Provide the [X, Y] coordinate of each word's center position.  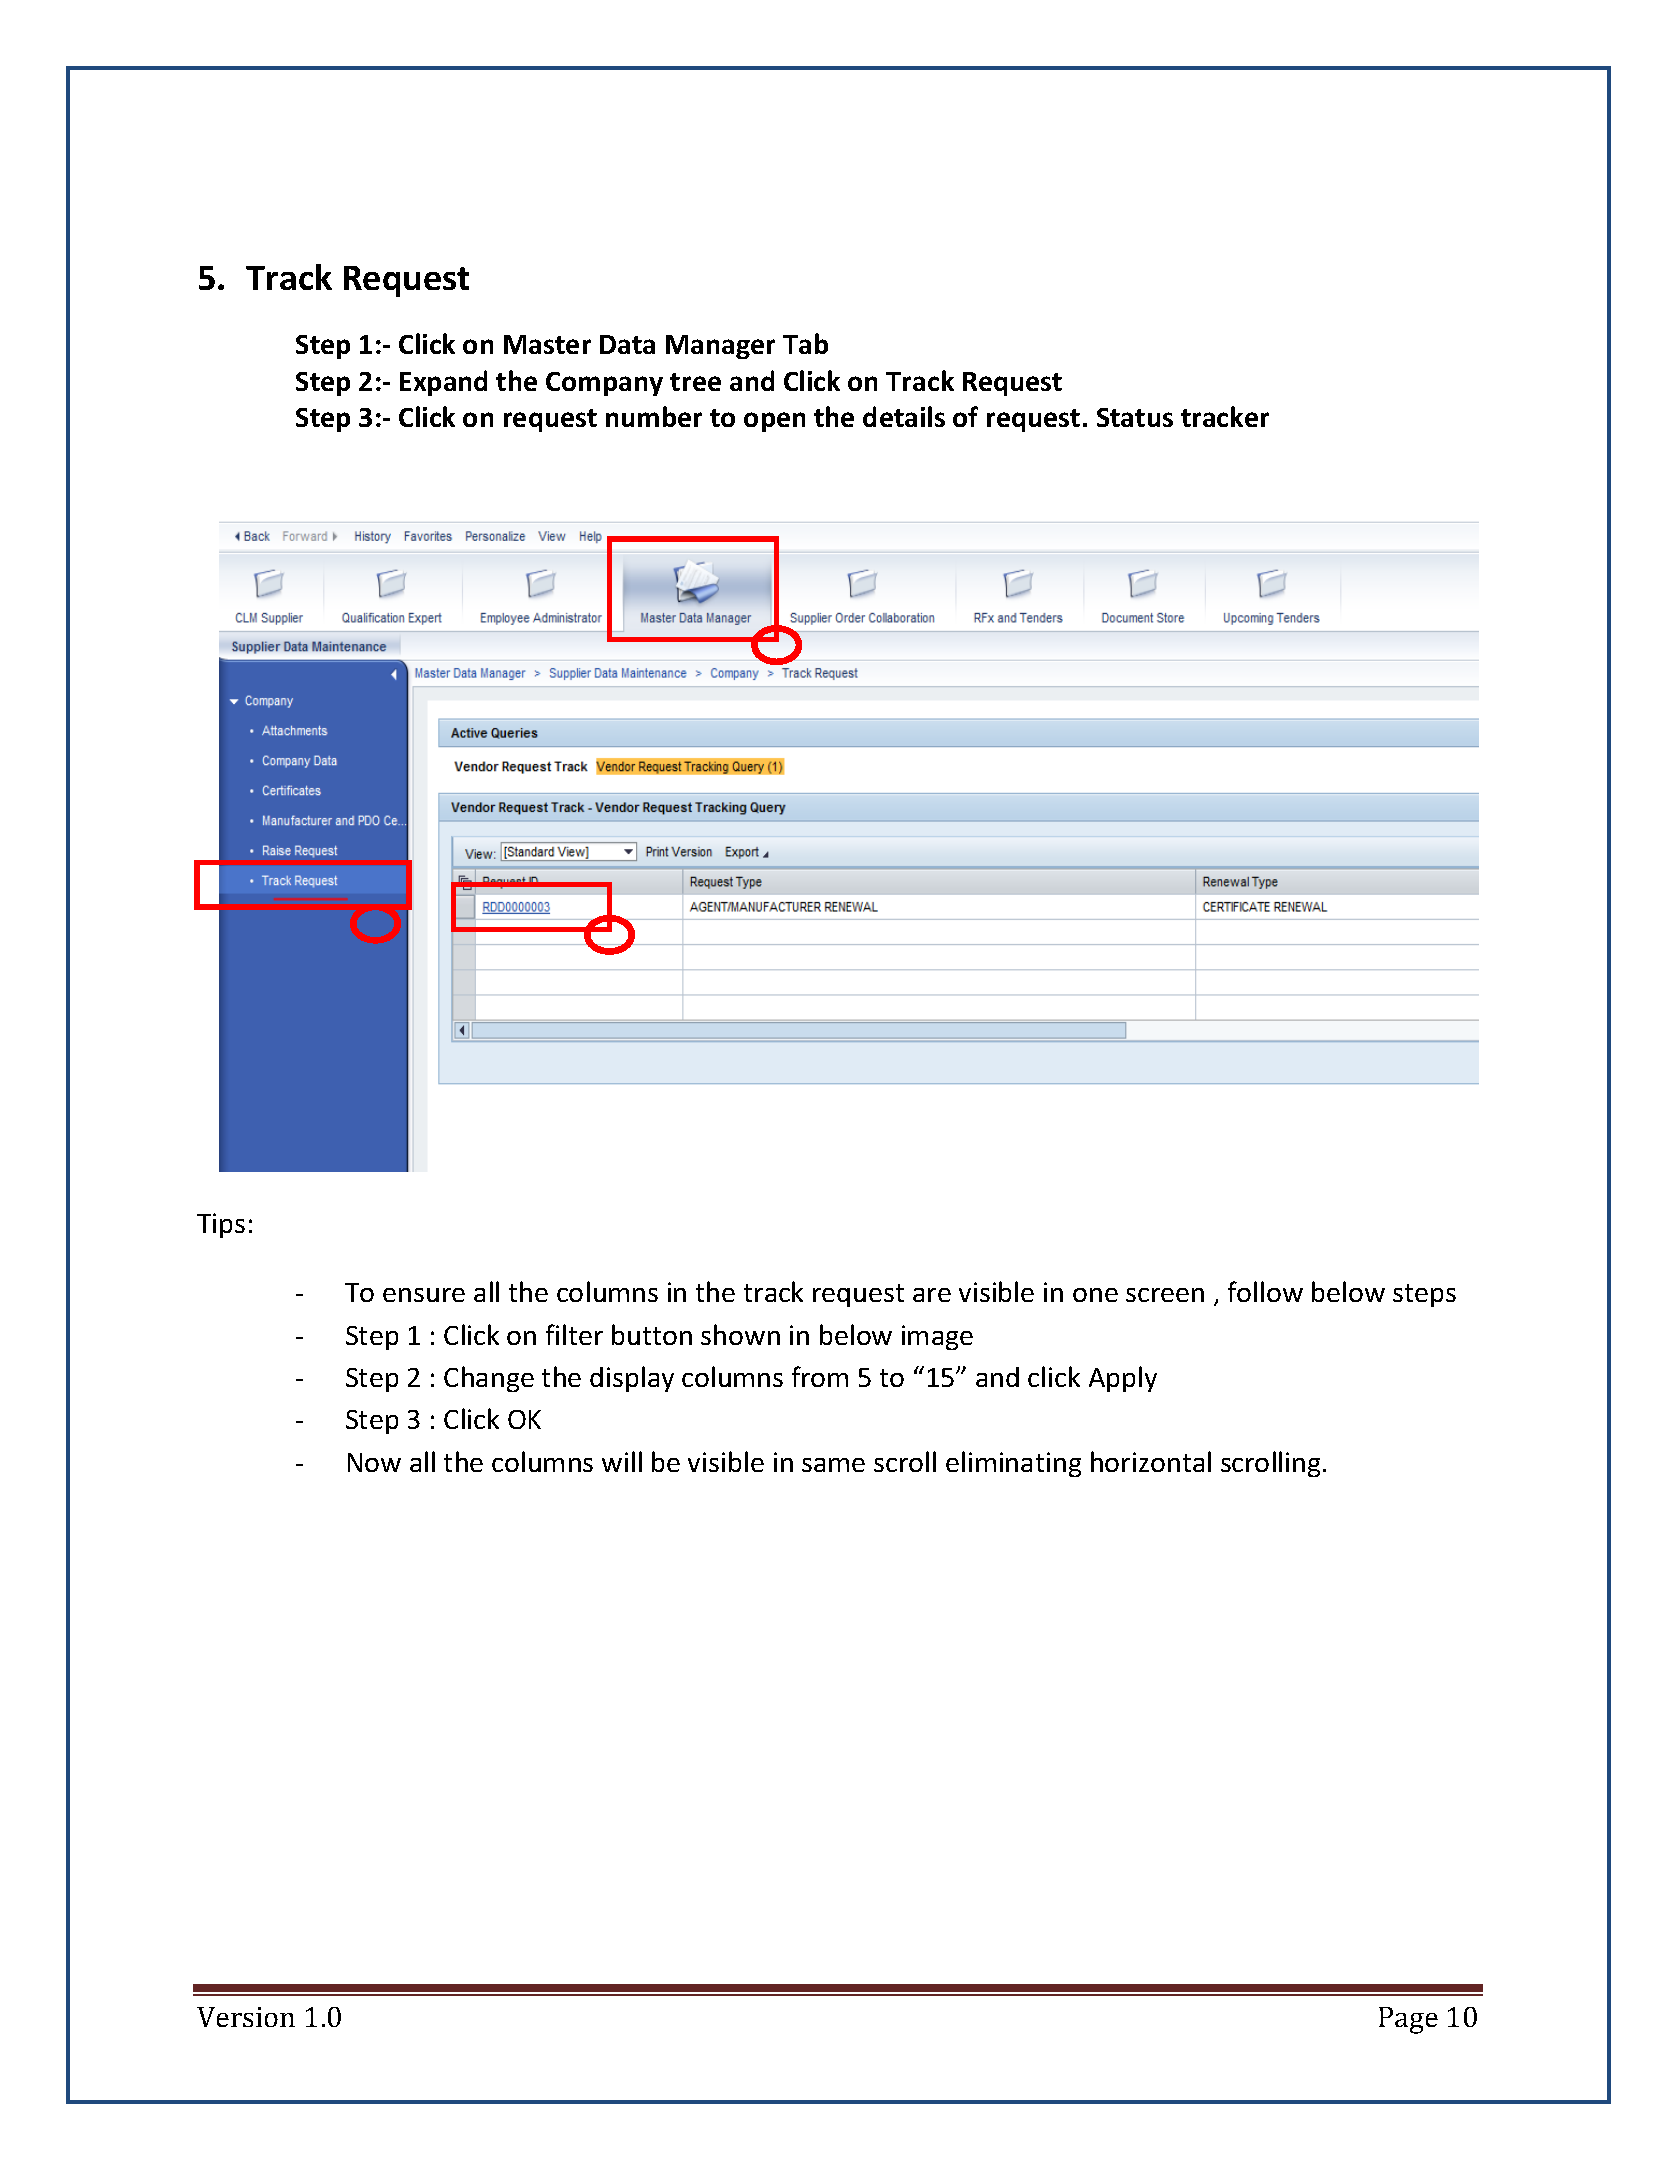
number [654, 416]
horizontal [1151, 1461]
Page [1408, 2020]
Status [1135, 417]
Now [374, 1462]
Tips [221, 1225]
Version [246, 2017]
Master [547, 344]
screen [1165, 1295]
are [932, 1295]
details [904, 416]
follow [1265, 1291]
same [833, 1465]
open [774, 422]
